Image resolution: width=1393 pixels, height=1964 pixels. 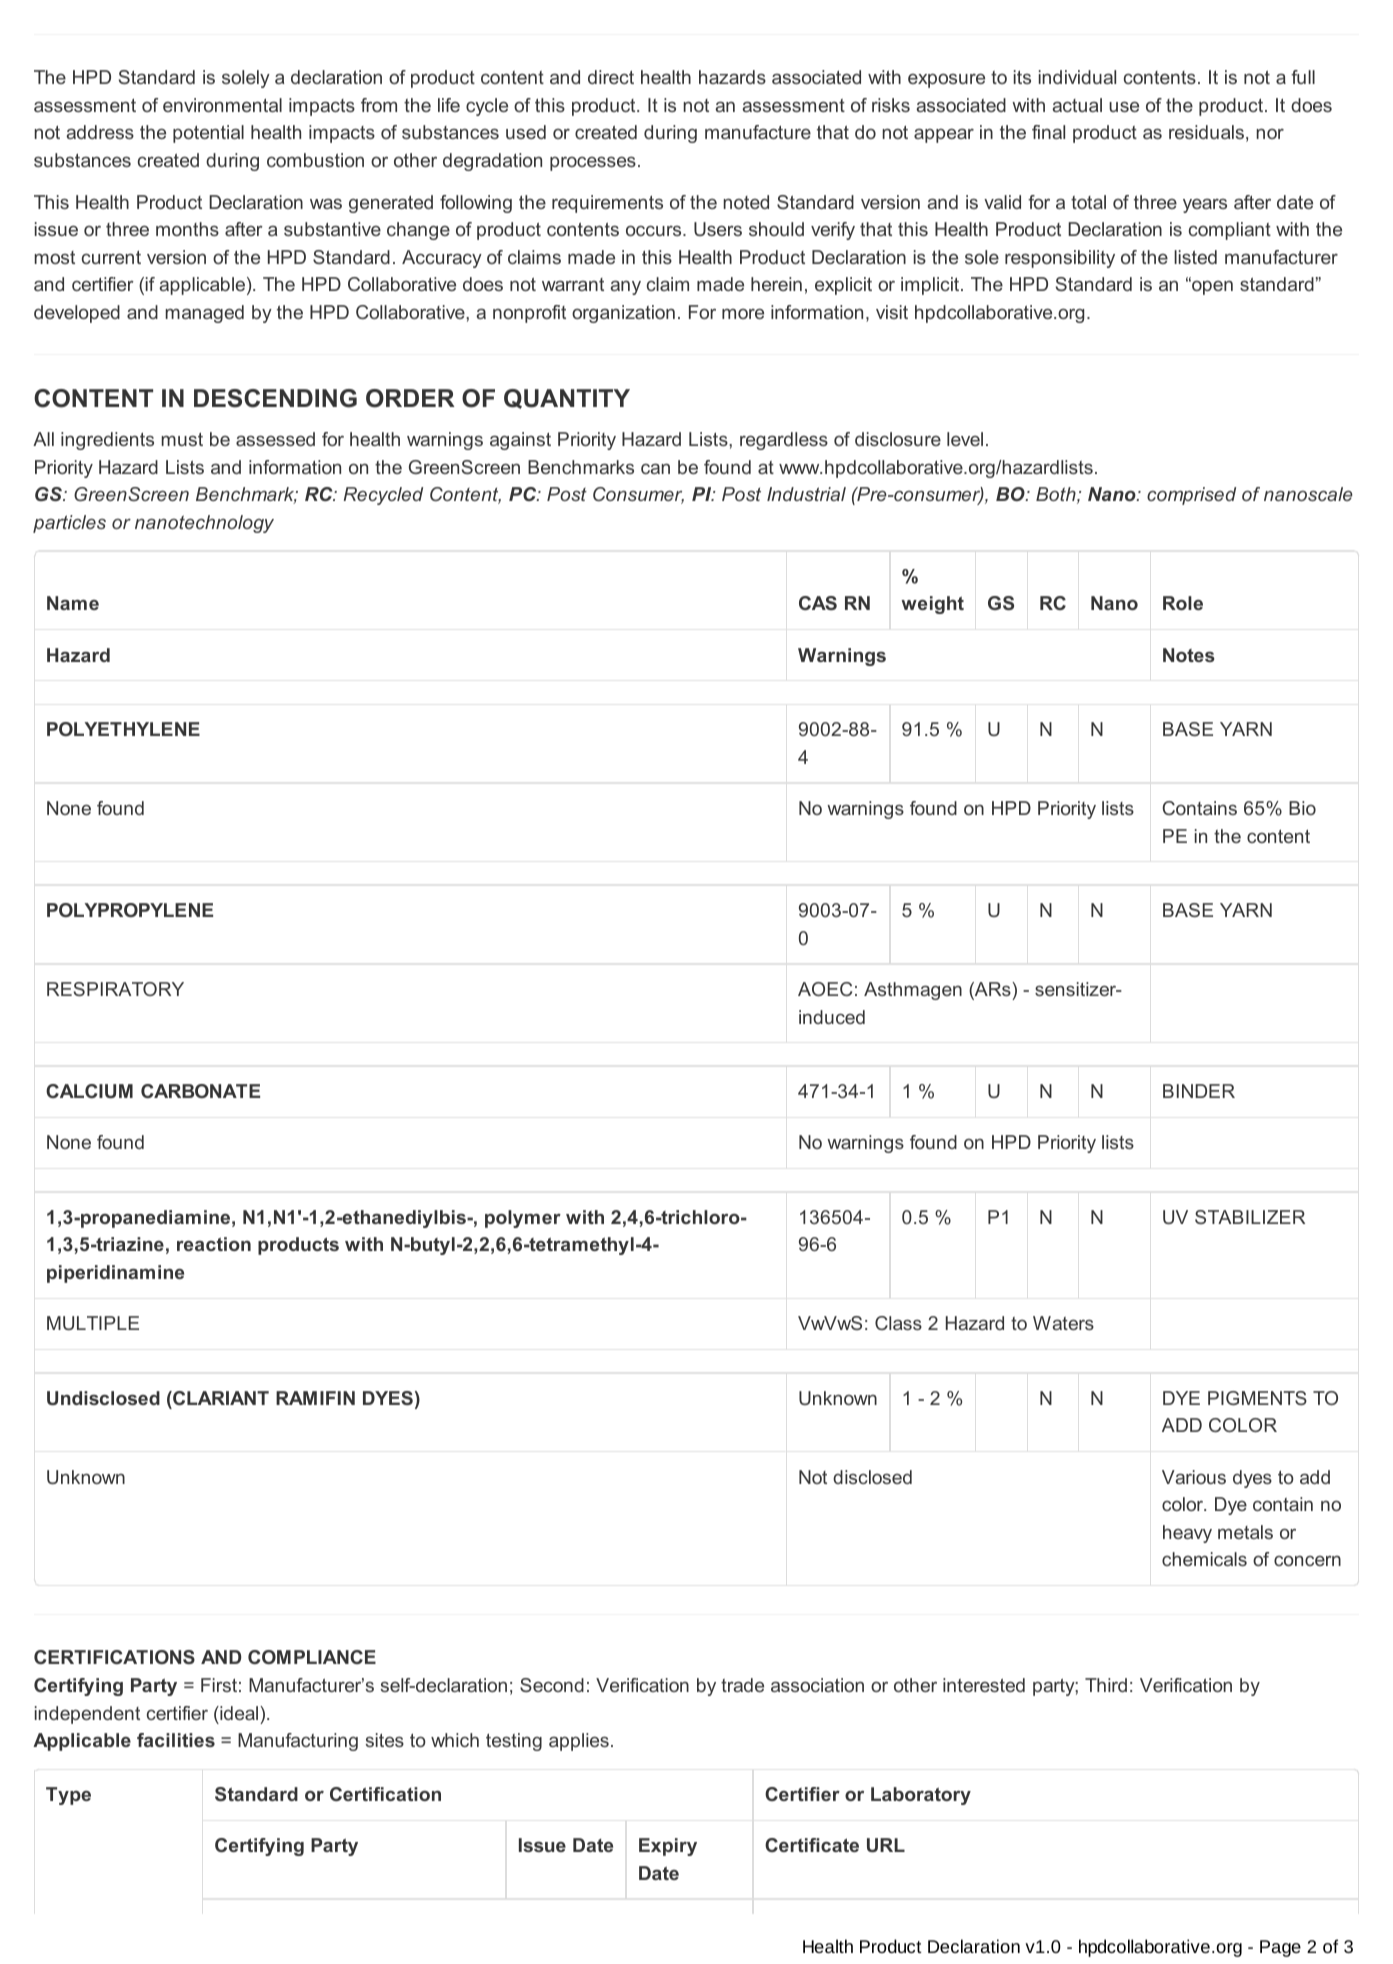 I want to click on BINDER, so click(x=1199, y=1091).
